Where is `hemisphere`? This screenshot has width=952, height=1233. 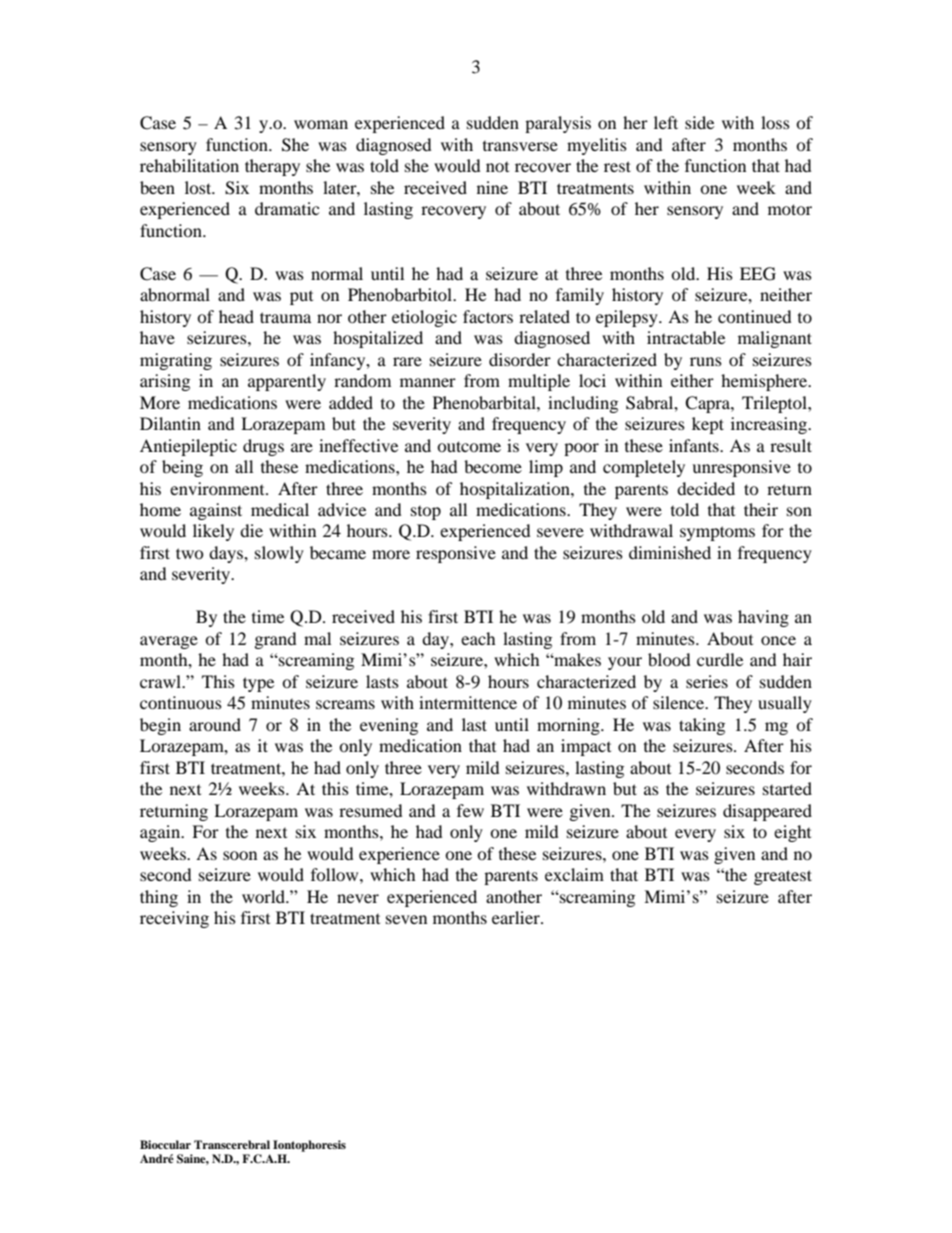 hemisphere is located at coordinates (765, 382).
